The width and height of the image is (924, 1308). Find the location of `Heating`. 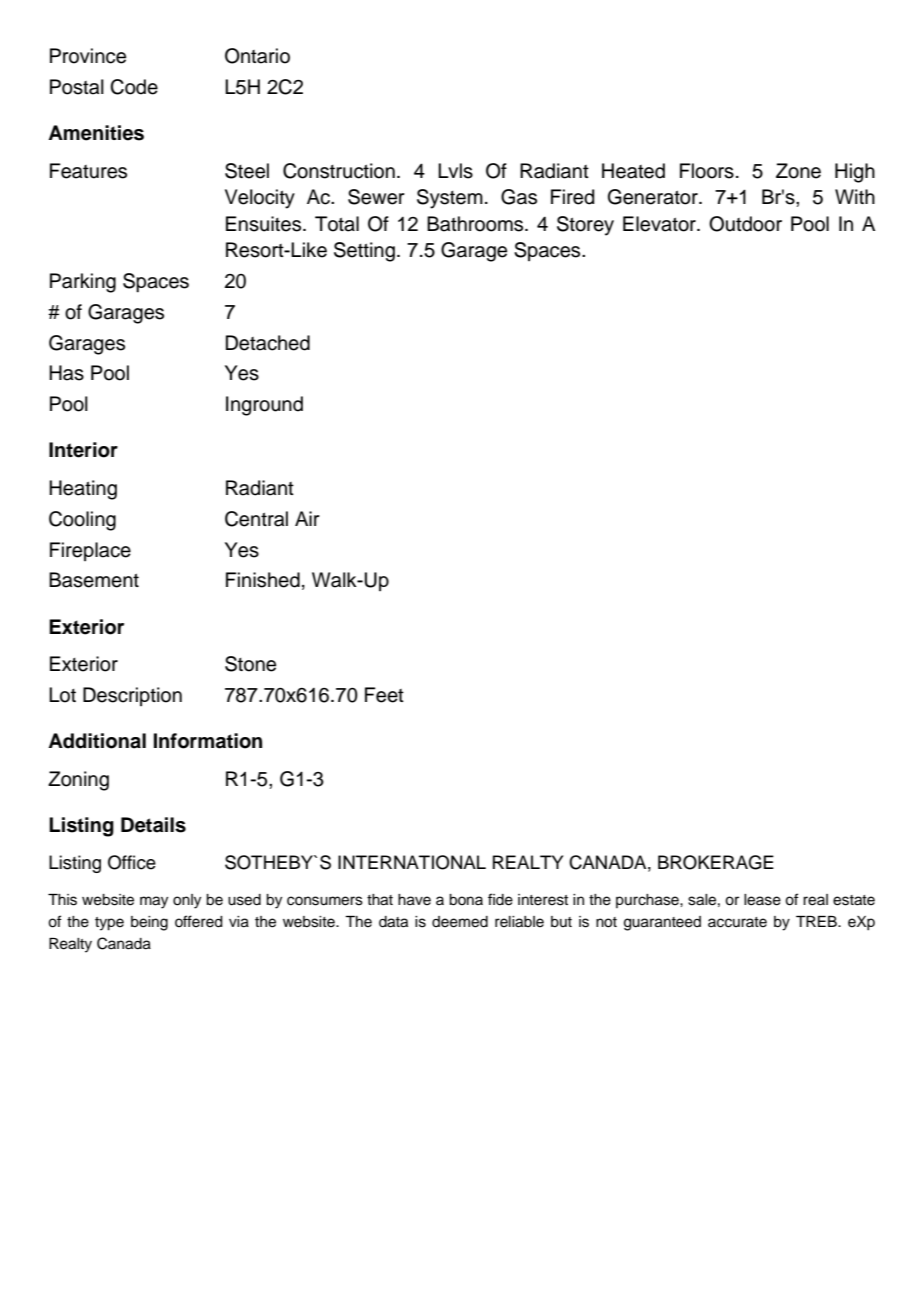

Heating is located at coordinates (83, 490).
